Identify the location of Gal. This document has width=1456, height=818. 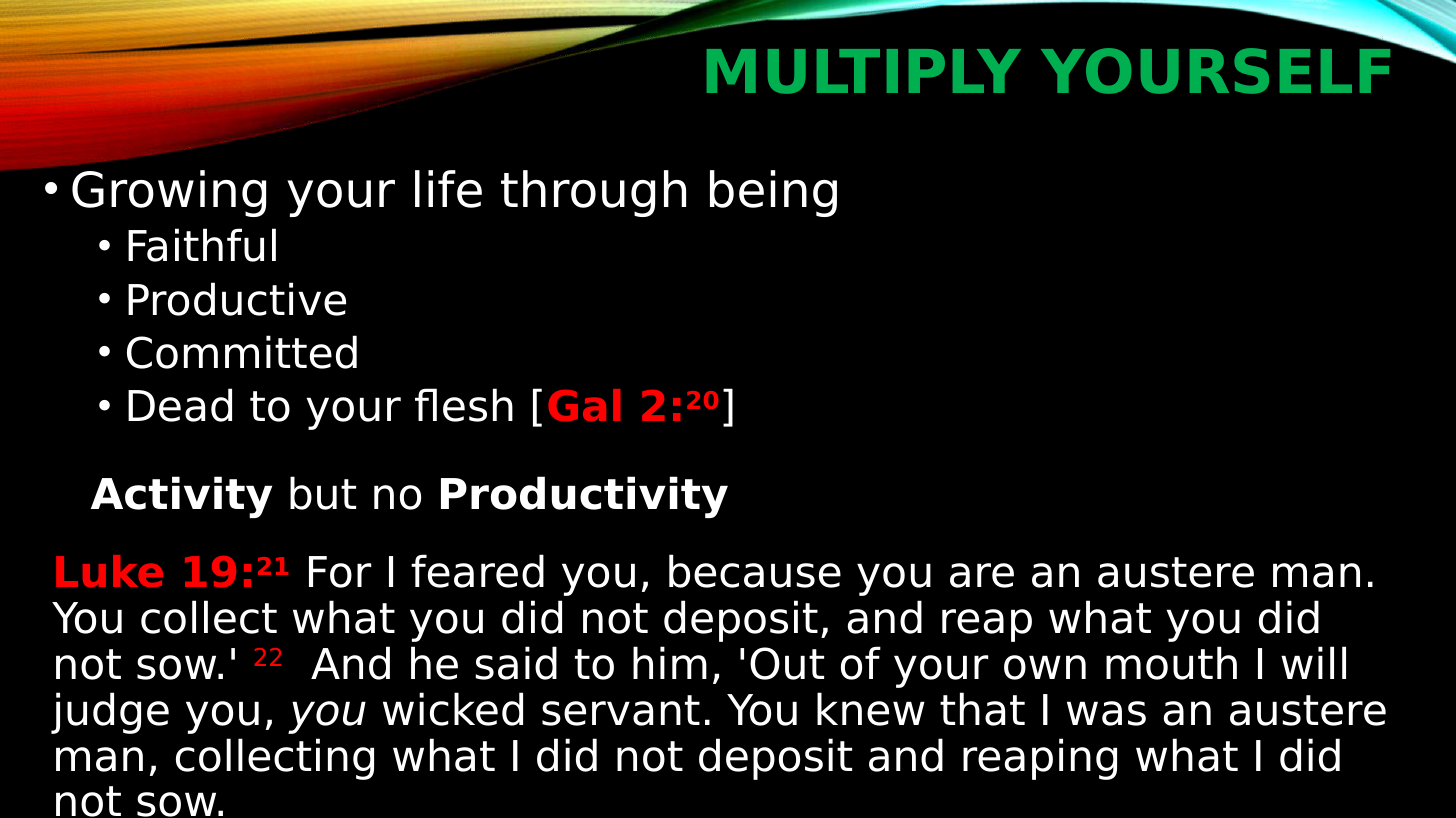
(584, 405).
